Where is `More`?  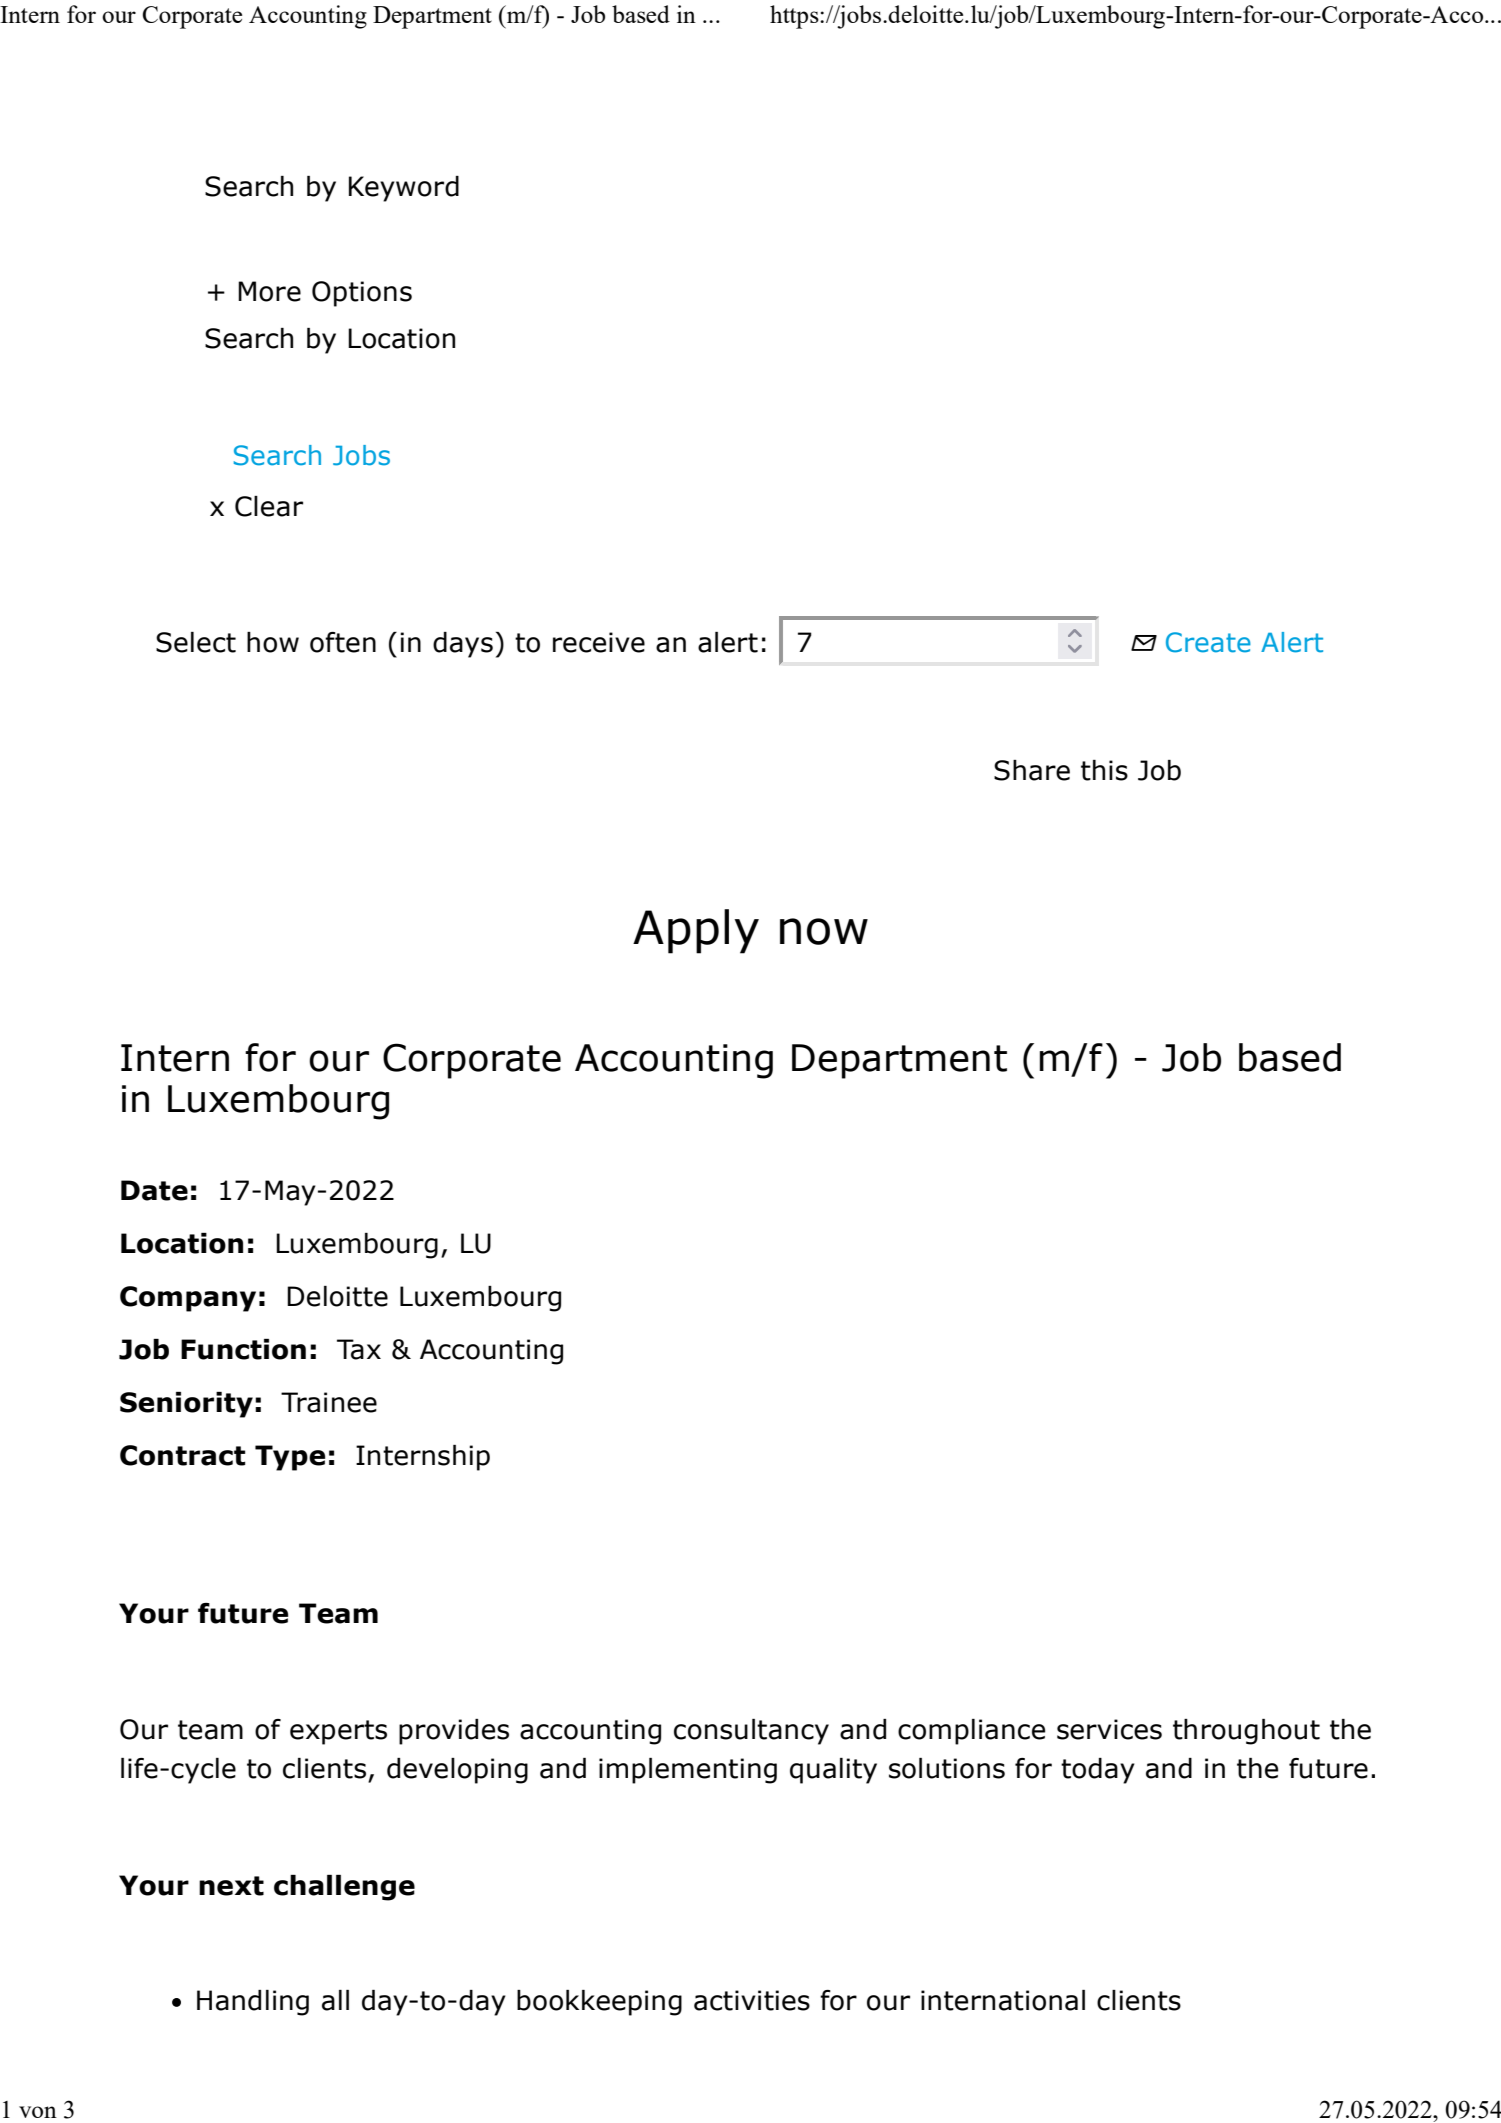 More is located at coordinates (269, 291).
